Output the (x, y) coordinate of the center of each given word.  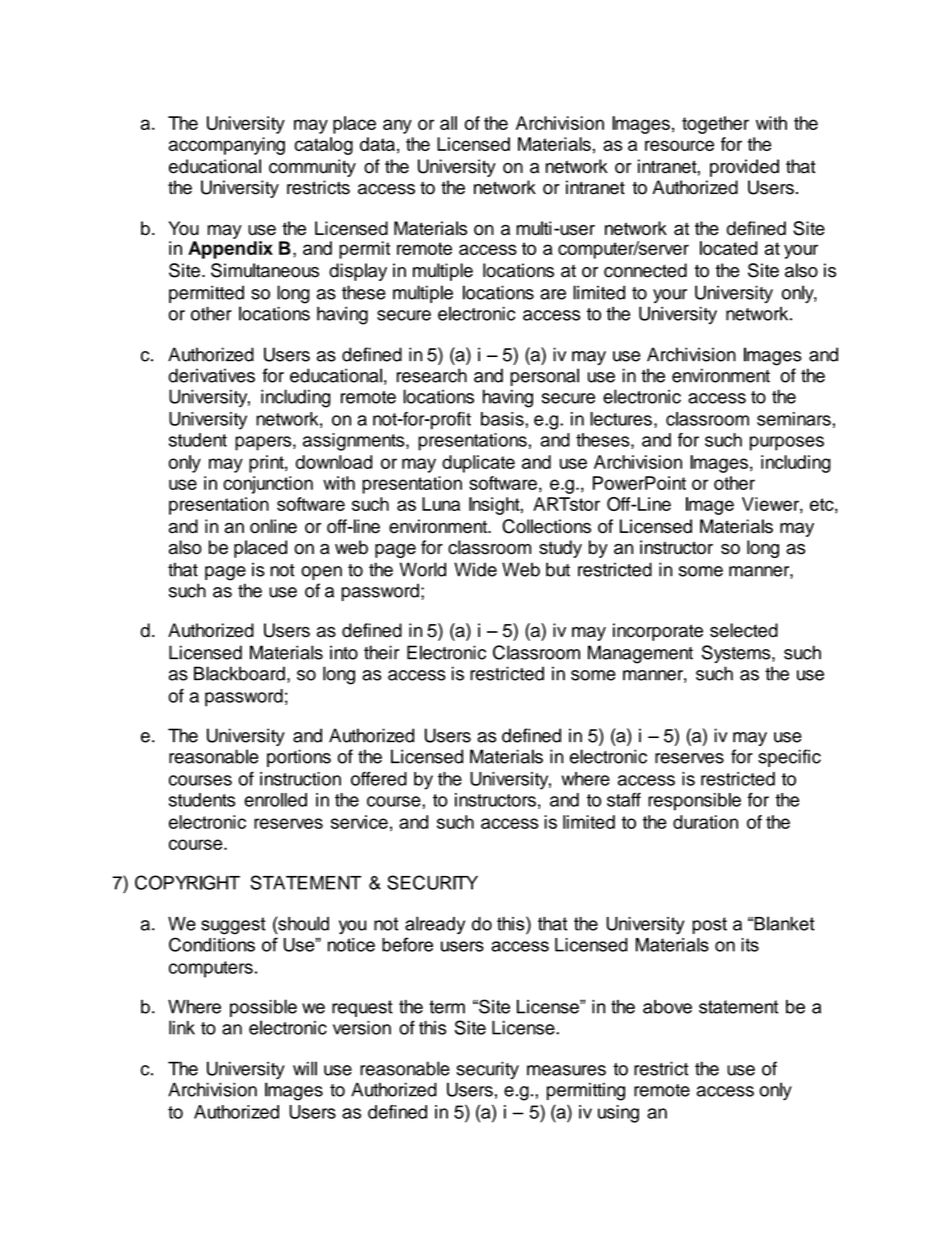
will (305, 1068)
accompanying (227, 146)
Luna (441, 504)
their (381, 652)
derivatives (212, 375)
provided (744, 168)
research (432, 375)
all (448, 123)
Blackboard (239, 673)
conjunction (268, 485)
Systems (737, 654)
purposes (787, 443)
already (435, 925)
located (729, 248)
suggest (233, 926)
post (709, 925)
